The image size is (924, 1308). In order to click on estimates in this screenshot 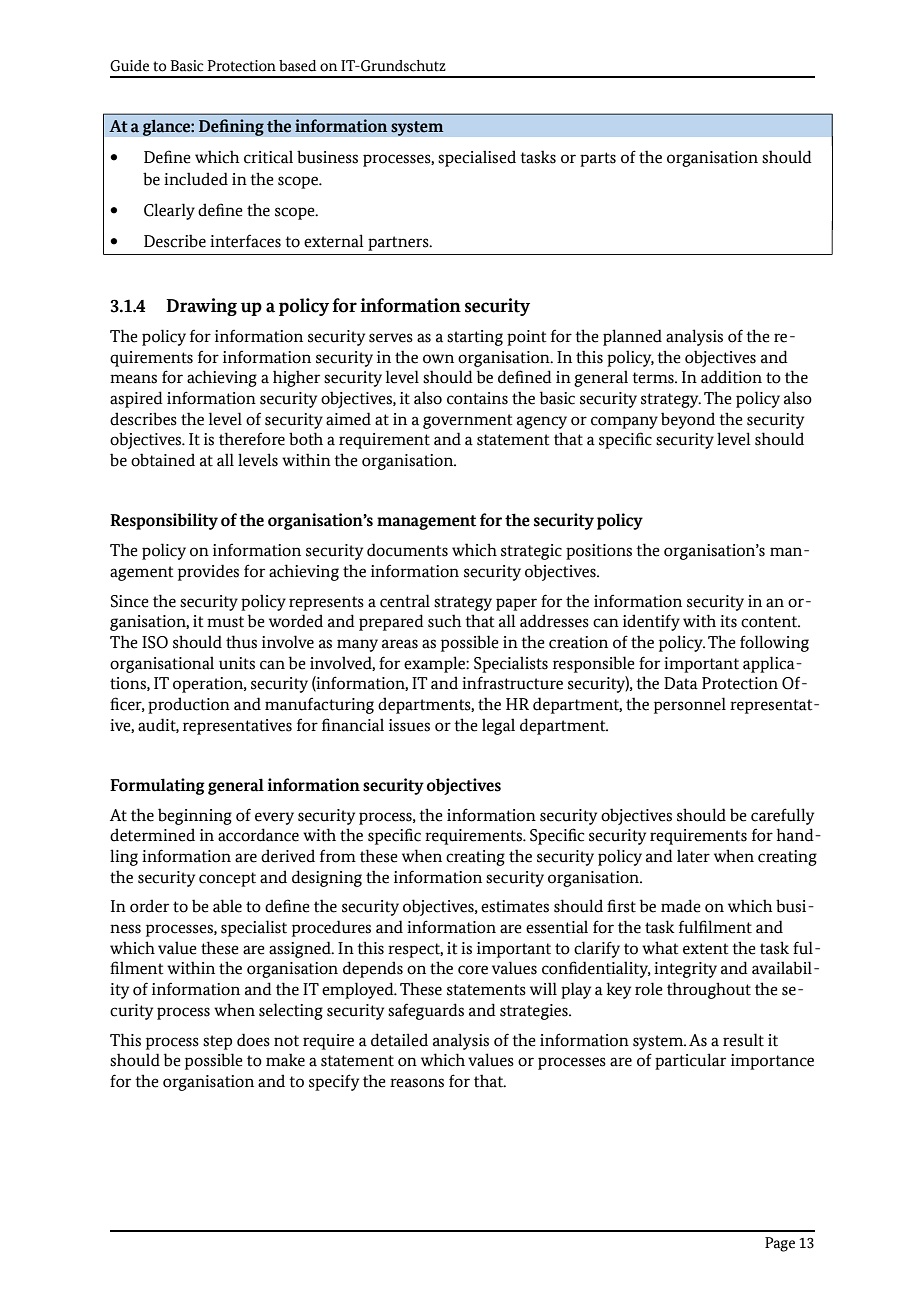, I will do `click(515, 906)`.
